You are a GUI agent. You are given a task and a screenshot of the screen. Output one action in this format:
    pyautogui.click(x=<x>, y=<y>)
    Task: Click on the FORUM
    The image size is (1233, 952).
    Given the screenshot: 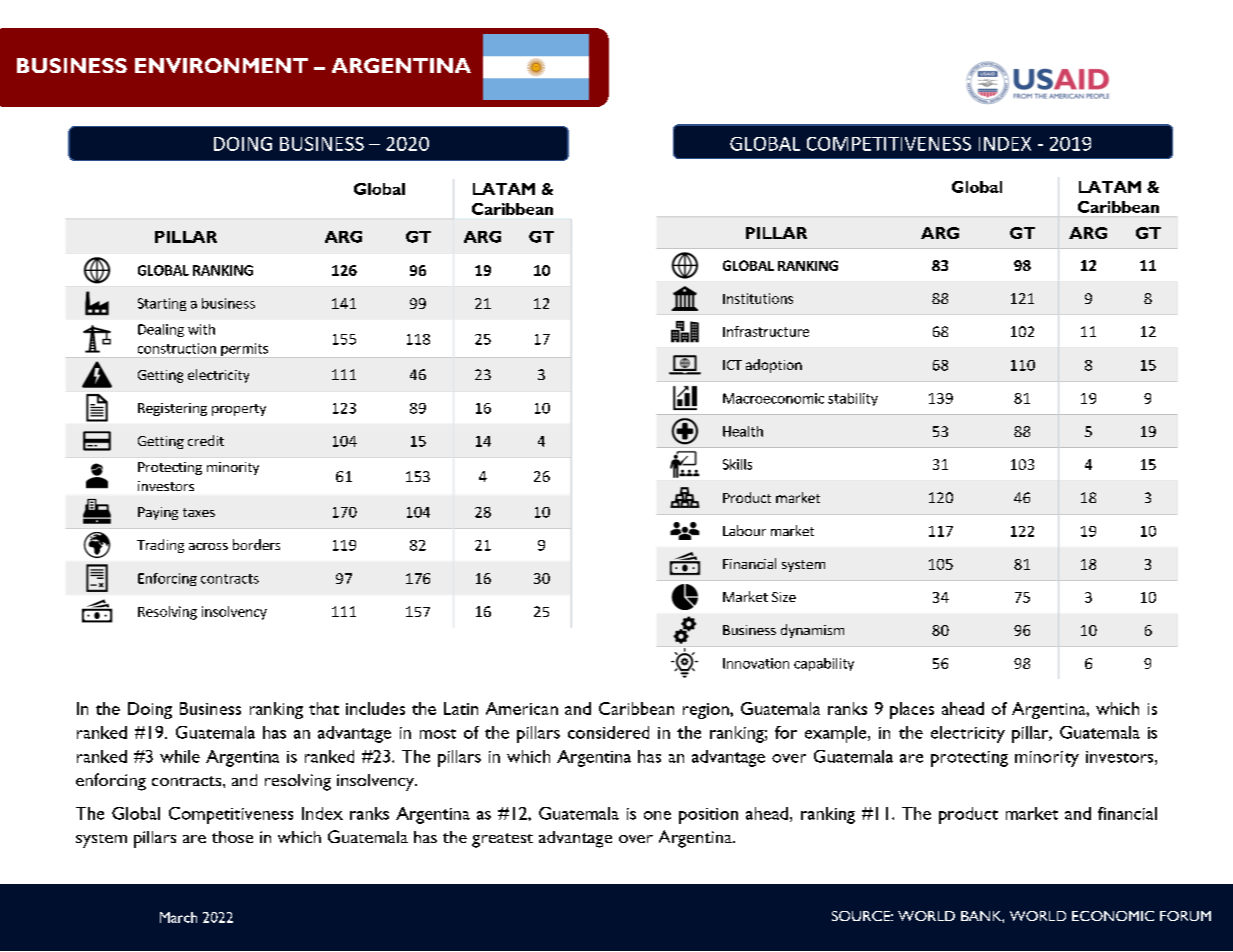 What is the action you would take?
    pyautogui.click(x=1185, y=916)
